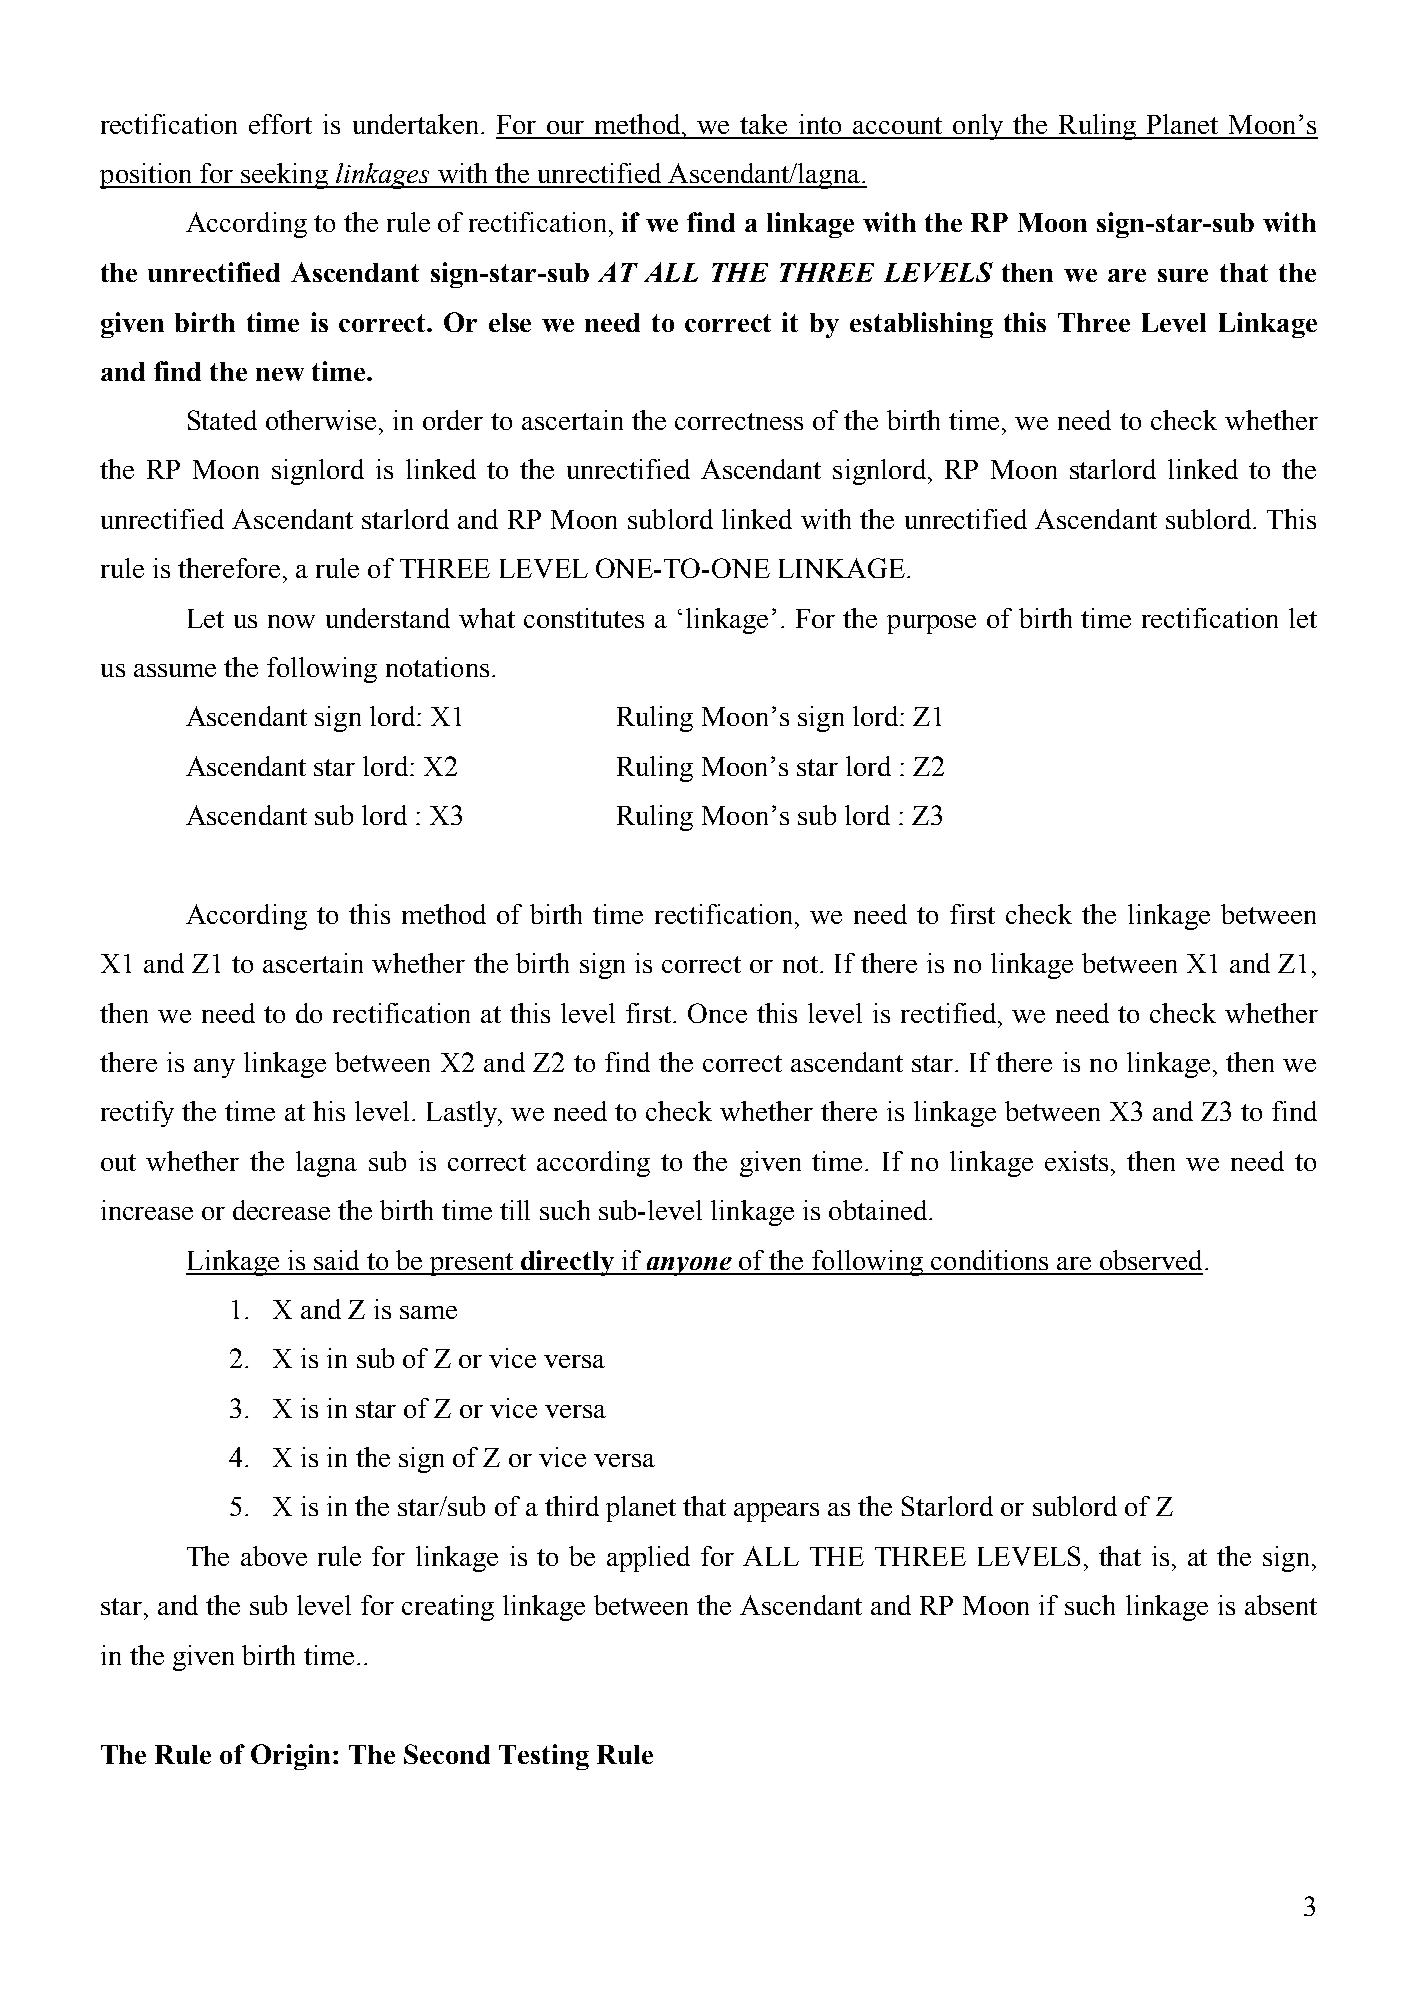  I want to click on else, so click(510, 322).
